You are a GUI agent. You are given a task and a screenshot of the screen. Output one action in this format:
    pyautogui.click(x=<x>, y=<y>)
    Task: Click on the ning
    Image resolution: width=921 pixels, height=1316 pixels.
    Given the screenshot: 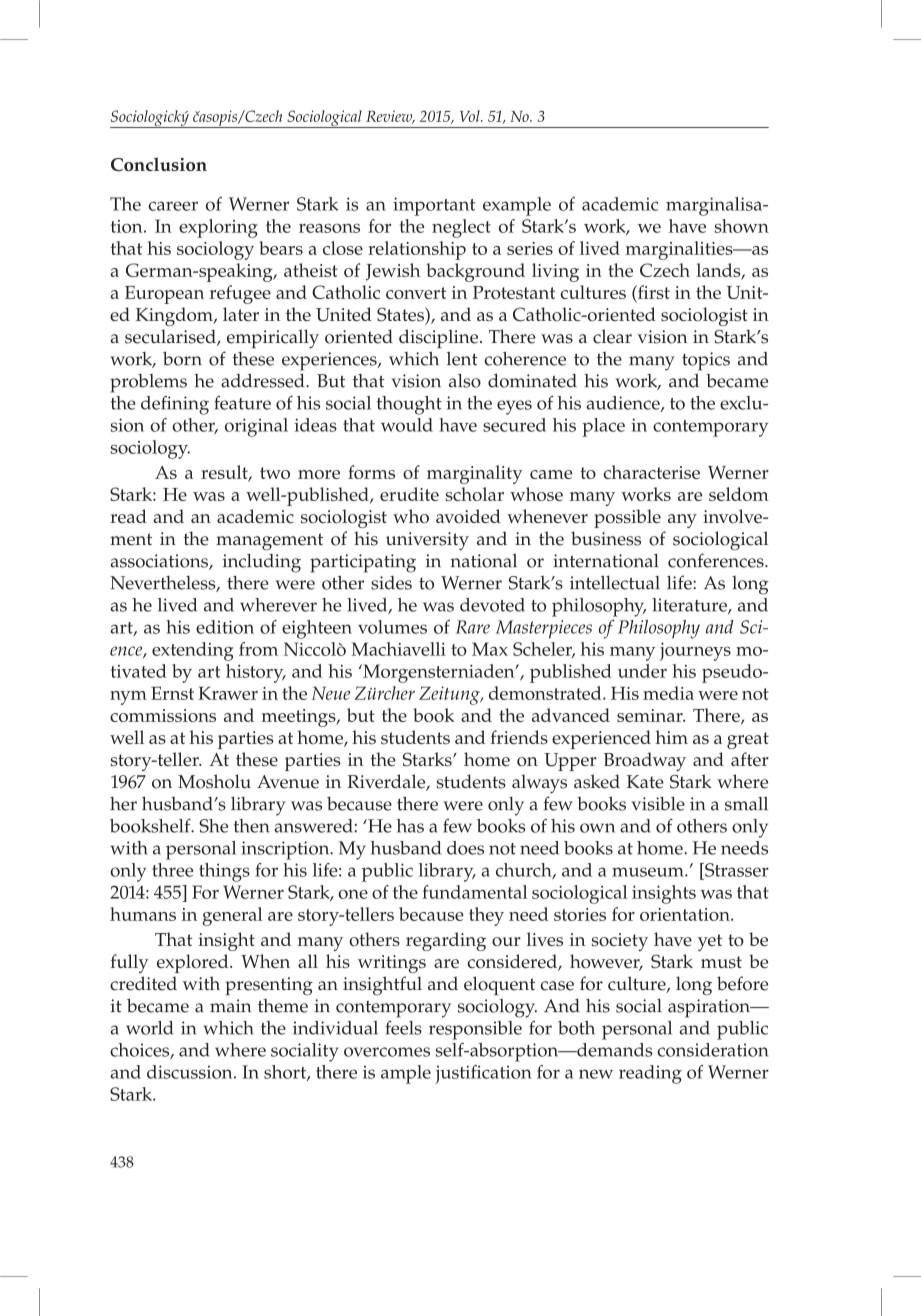 What is the action you would take?
    pyautogui.click(x=189, y=405)
